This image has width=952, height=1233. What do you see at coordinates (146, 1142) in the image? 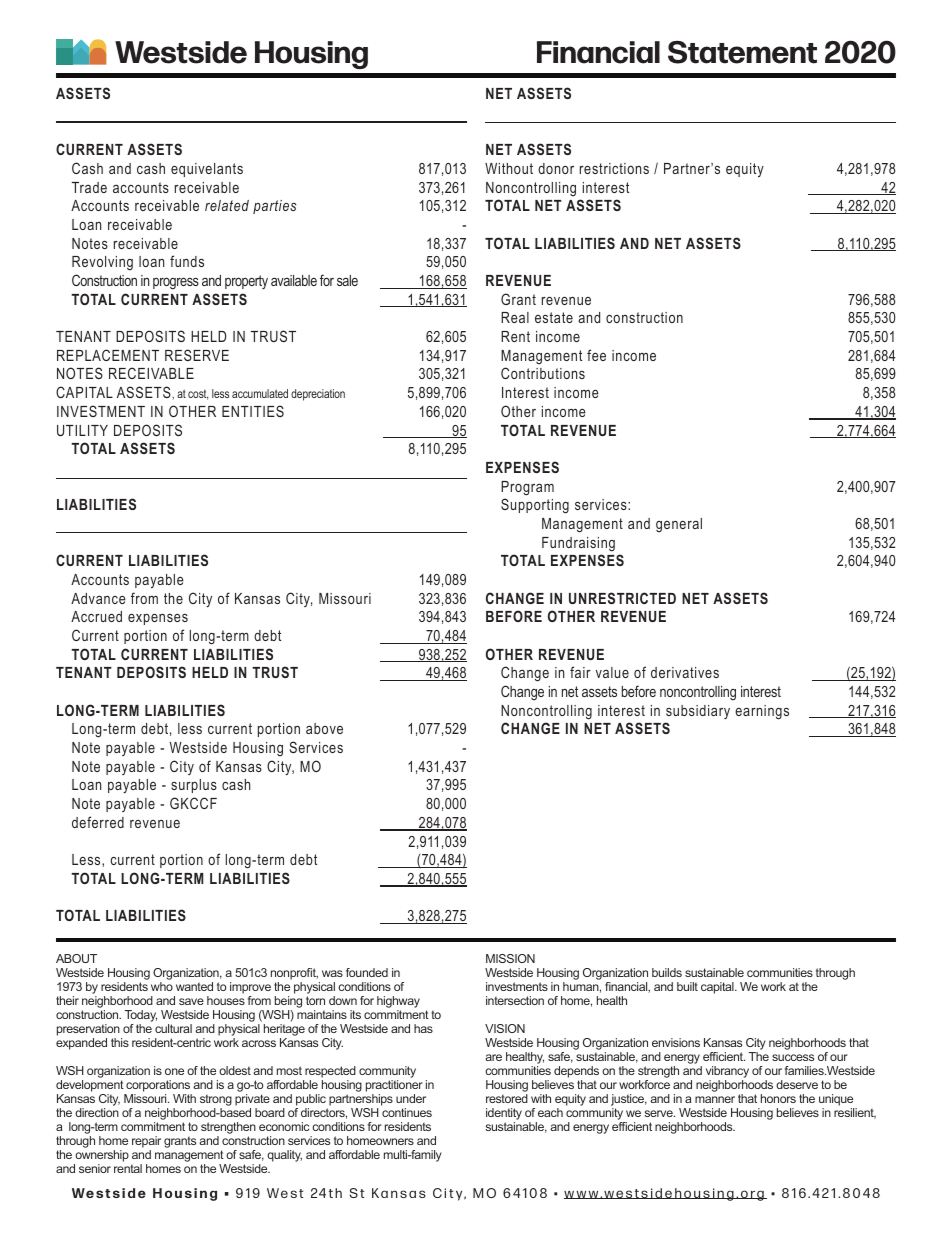
I see `repair` at bounding box center [146, 1142].
